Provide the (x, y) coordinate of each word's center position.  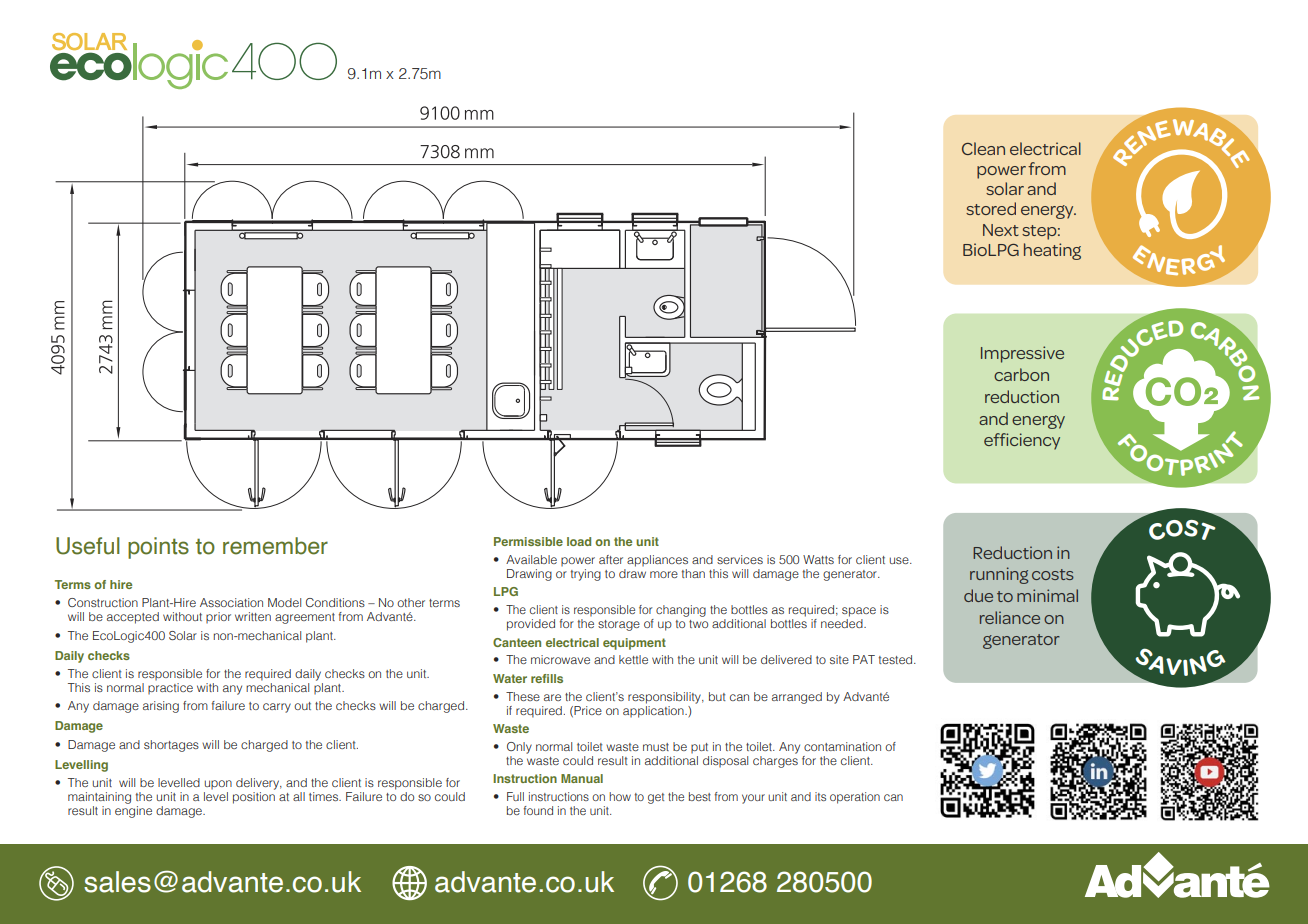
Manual (582, 778)
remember (275, 546)
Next (1001, 230)
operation (855, 798)
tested (897, 659)
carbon (1021, 374)
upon (218, 785)
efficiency (1022, 441)
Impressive (1022, 354)
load (579, 541)
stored (991, 208)
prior (218, 618)
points (158, 548)
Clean (983, 148)
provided (531, 625)
